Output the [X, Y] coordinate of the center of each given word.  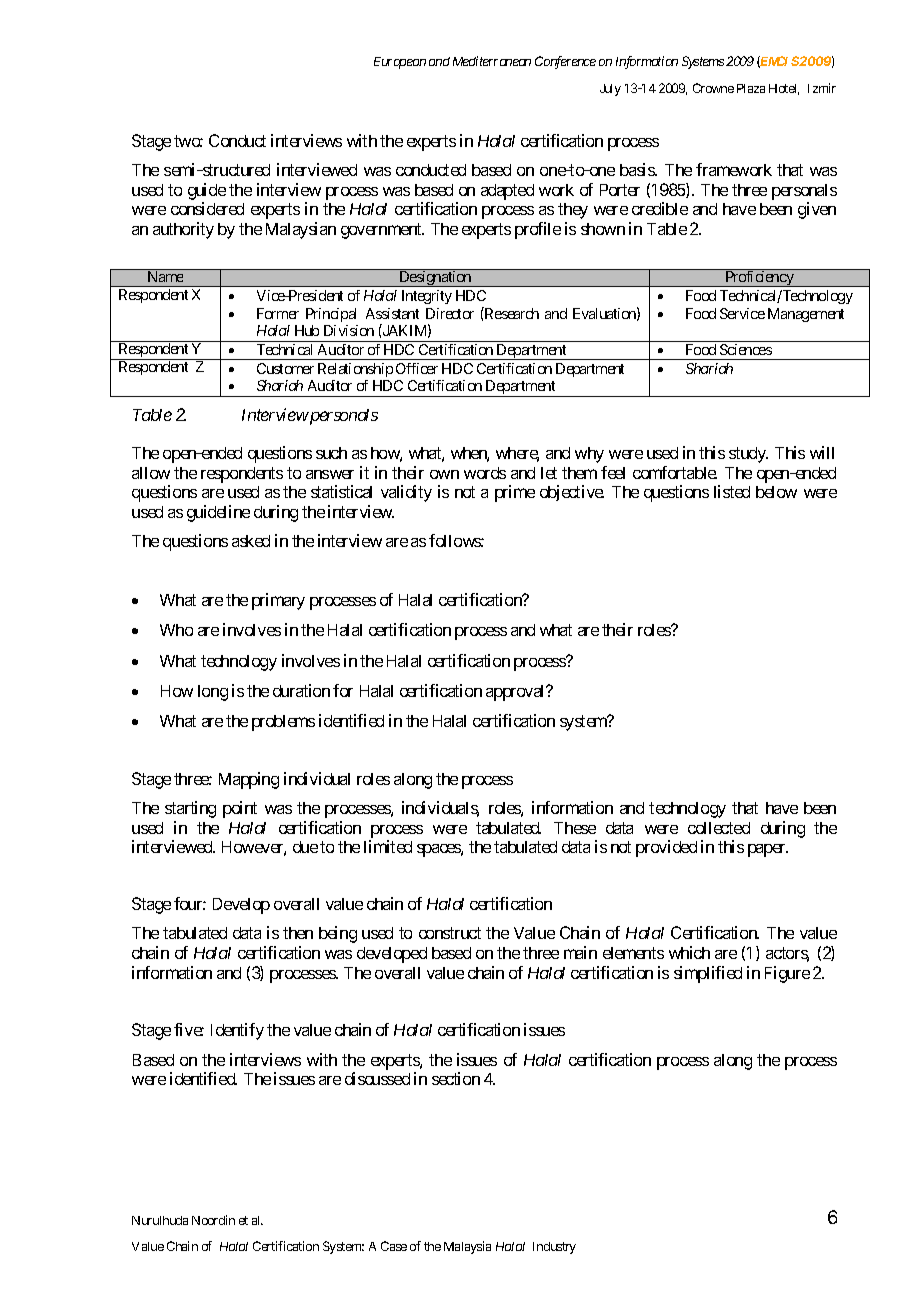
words [485, 473]
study [748, 455]
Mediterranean [492, 61]
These [575, 828]
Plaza [751, 88]
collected [719, 828]
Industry [554, 1248]
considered [207, 208]
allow [151, 473]
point [240, 809]
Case [394, 1246]
